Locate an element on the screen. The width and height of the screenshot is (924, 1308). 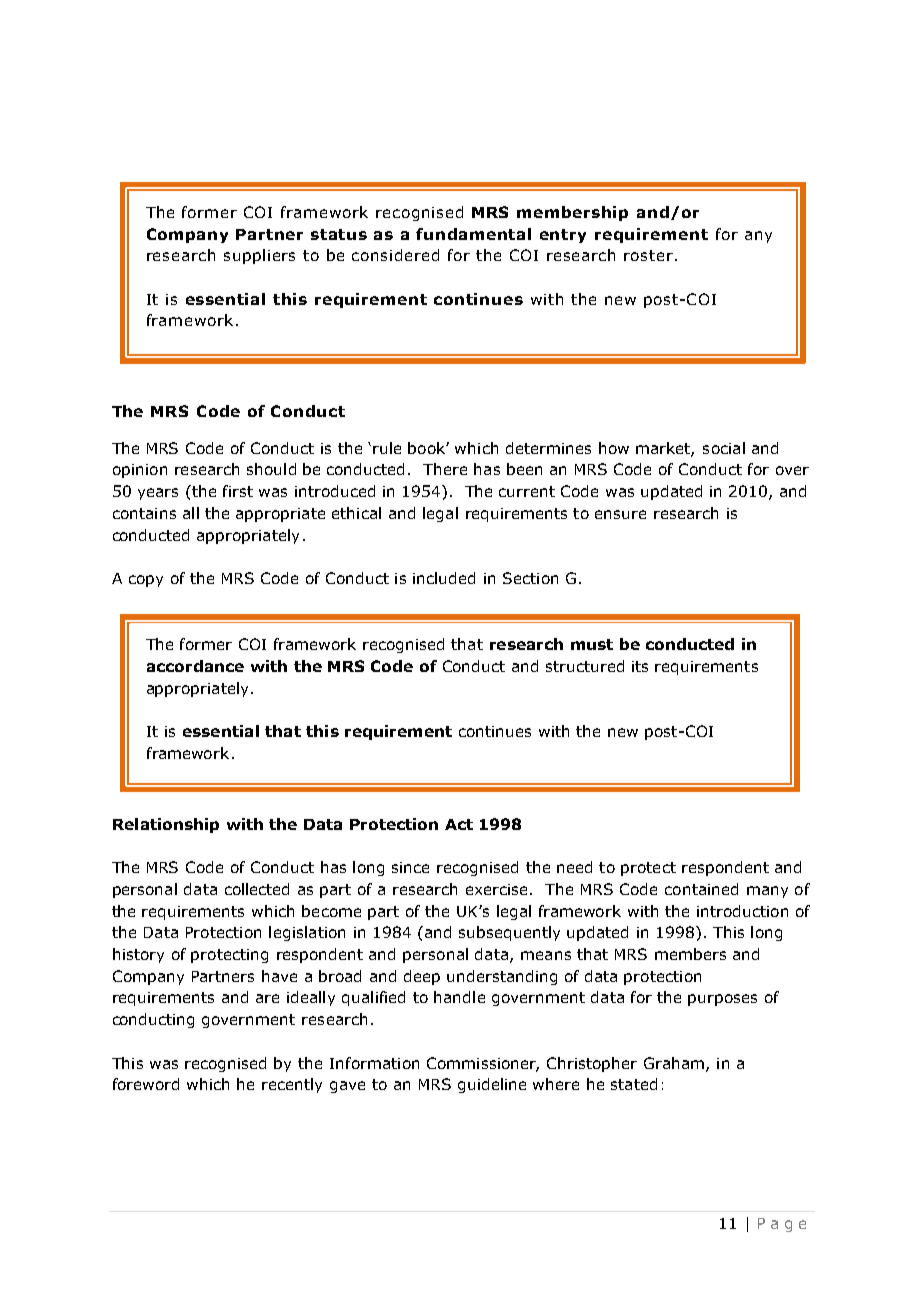
Commissioner is located at coordinates (483, 1064).
